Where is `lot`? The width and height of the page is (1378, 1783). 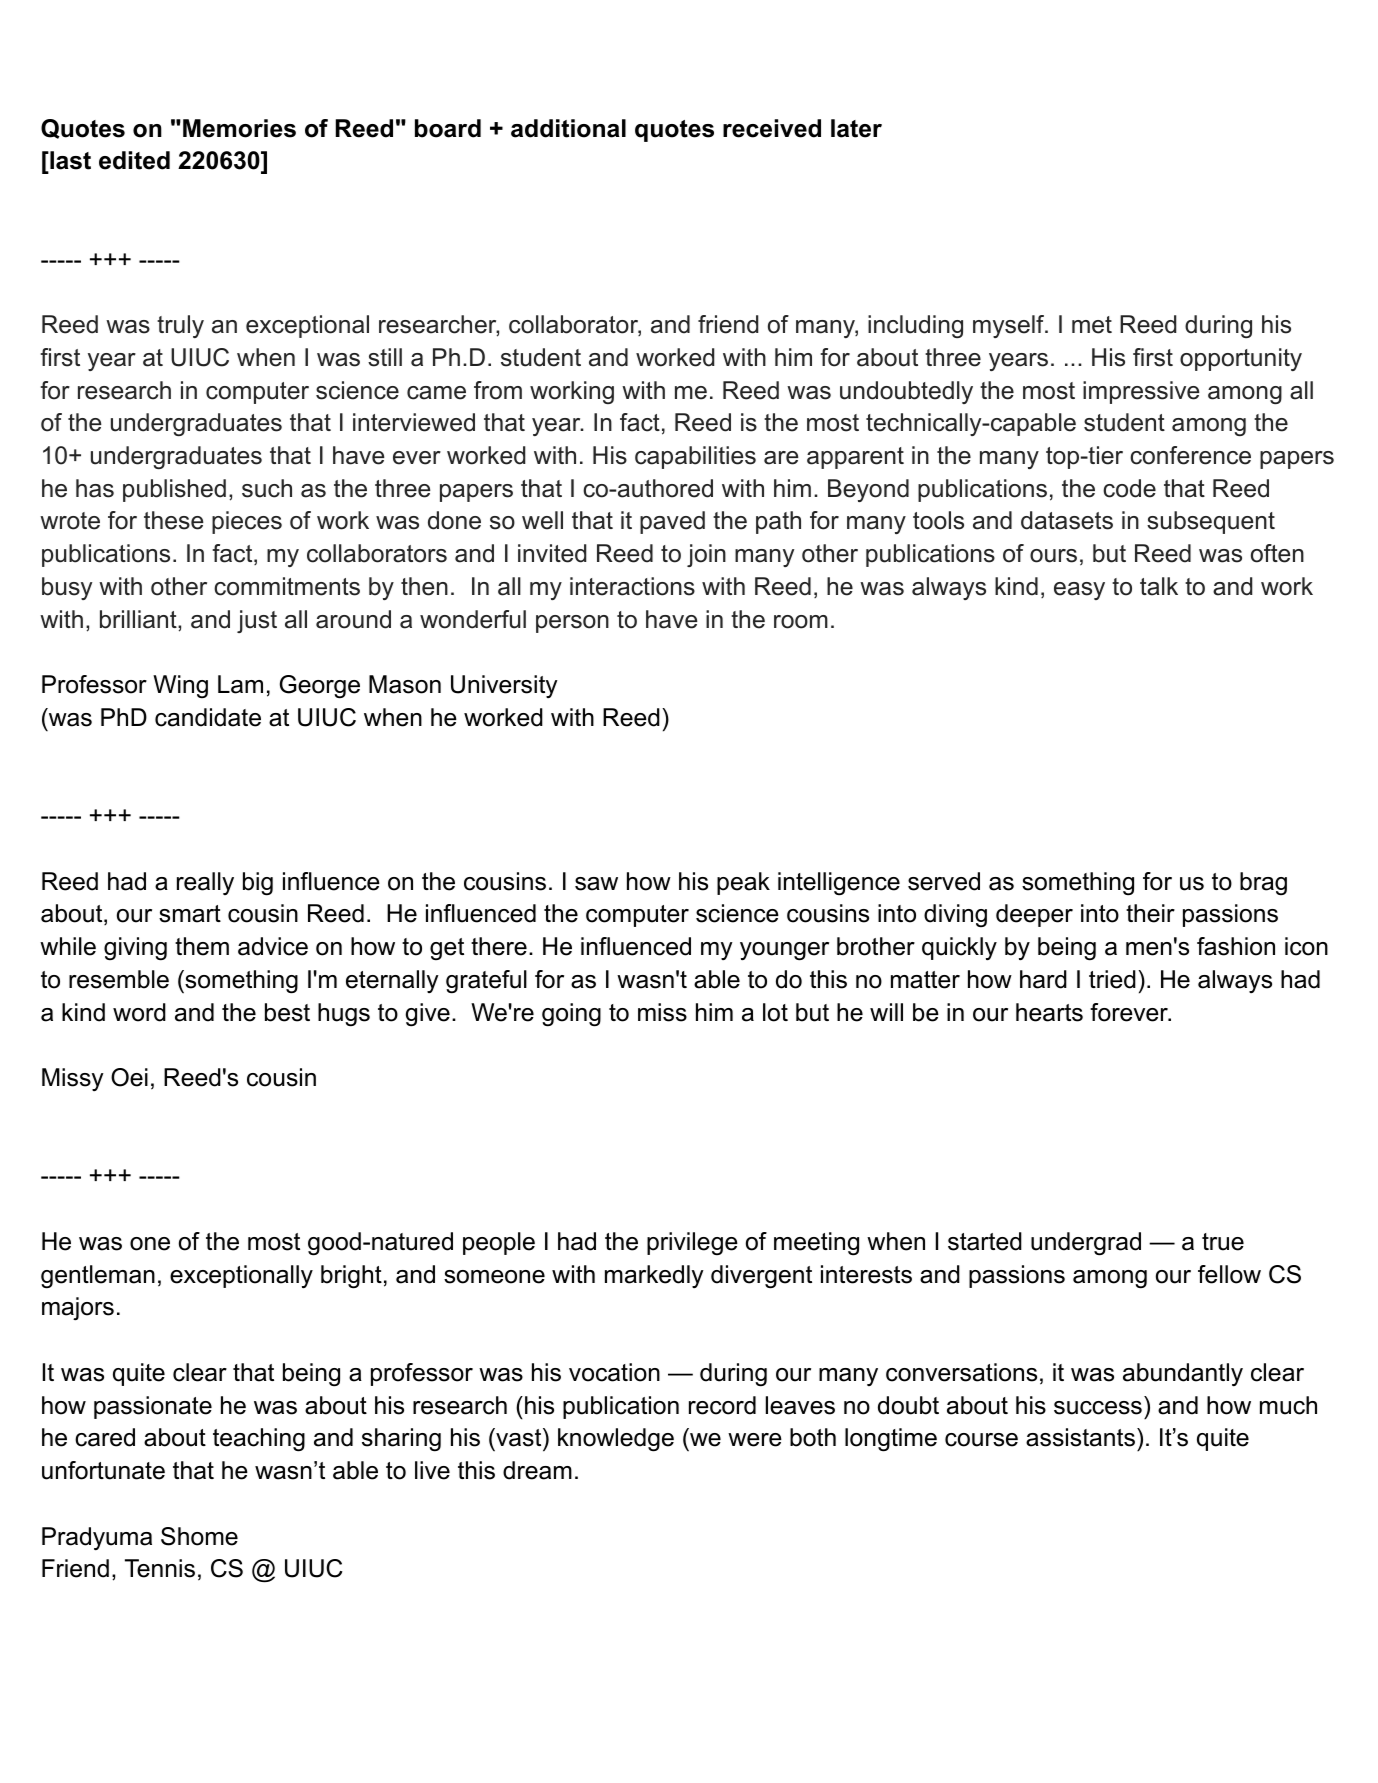 lot is located at coordinates (775, 1012).
